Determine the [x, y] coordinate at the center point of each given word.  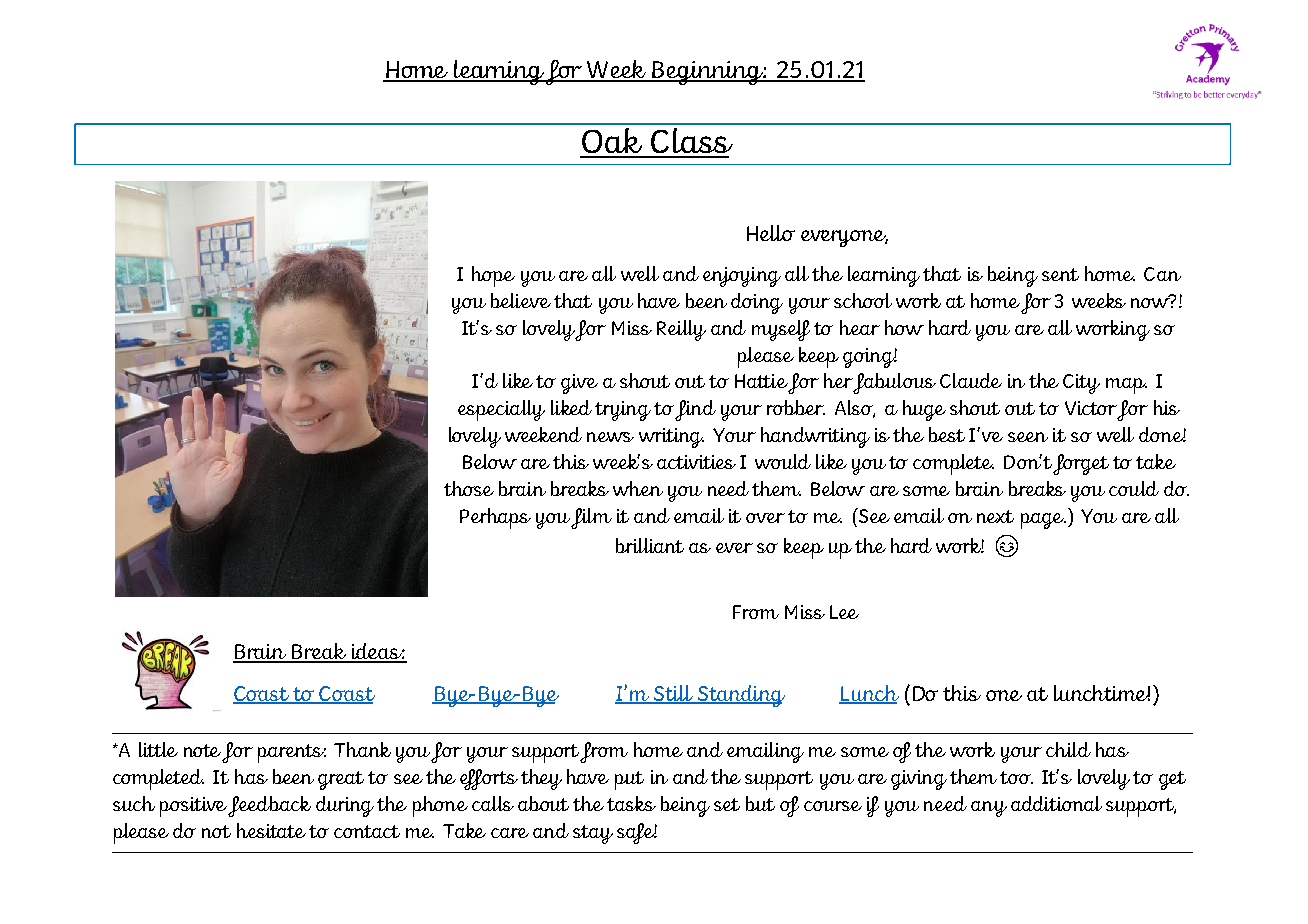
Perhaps [495, 518]
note [202, 750]
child [1068, 749]
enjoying [742, 277]
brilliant [650, 545]
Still [674, 694]
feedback [269, 806]
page [1043, 521]
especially [501, 410]
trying [623, 411]
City [1081, 384]
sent [1060, 274]
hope [493, 276]
